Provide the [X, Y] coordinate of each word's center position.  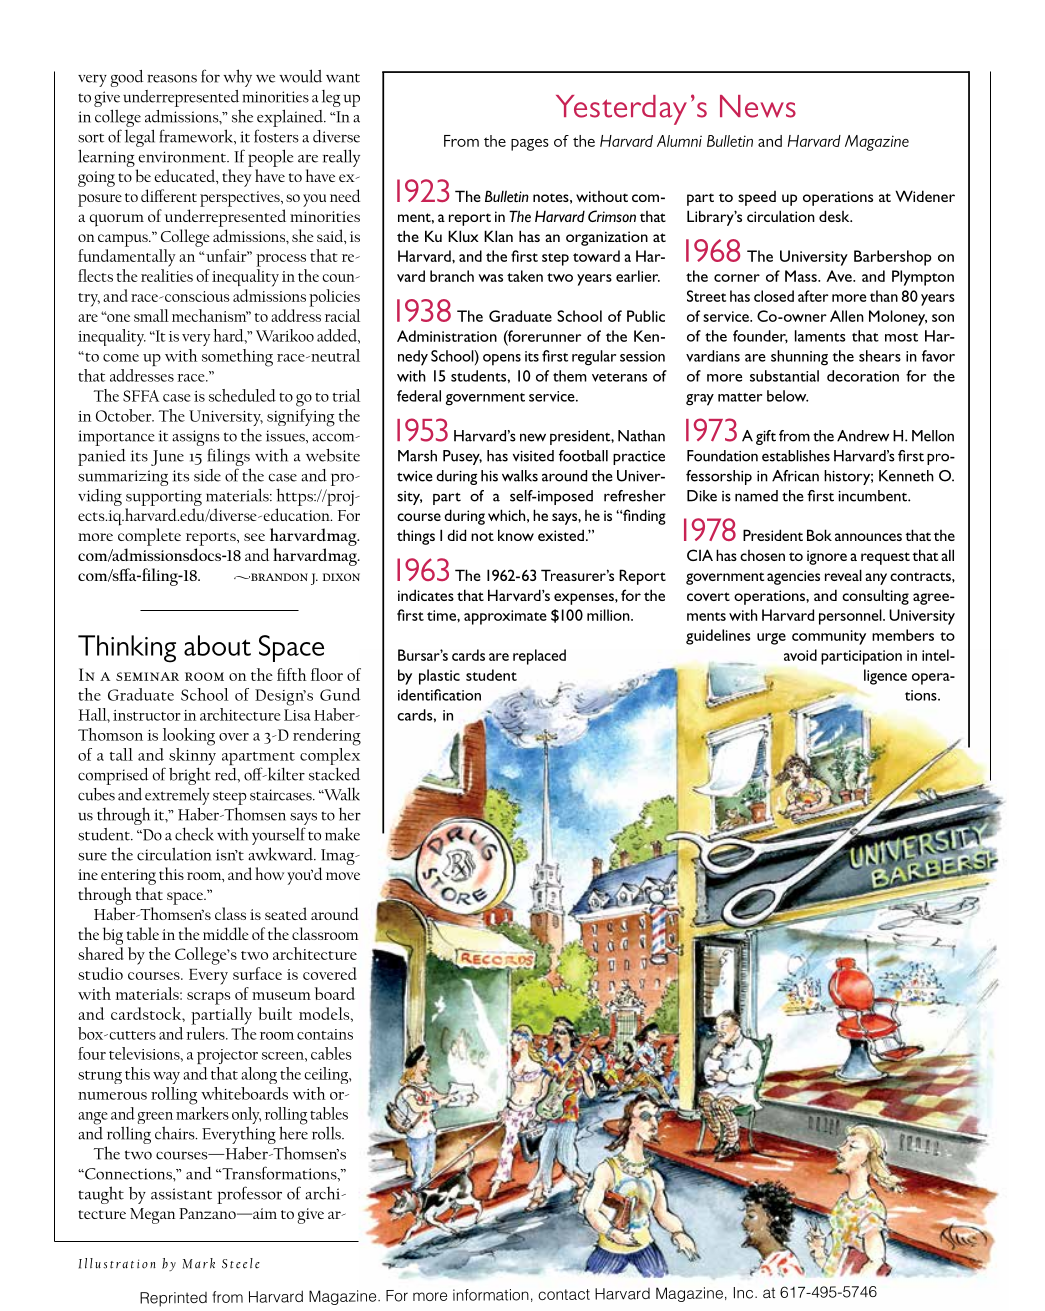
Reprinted [173, 1299]
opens [502, 360]
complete [149, 537]
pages [530, 145]
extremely [177, 796]
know [516, 535]
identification [439, 695]
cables [331, 1053]
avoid [800, 655]
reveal [843, 575]
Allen [847, 316]
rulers [206, 1033]
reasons [172, 78]
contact [564, 1294]
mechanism [210, 315]
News [758, 106]
